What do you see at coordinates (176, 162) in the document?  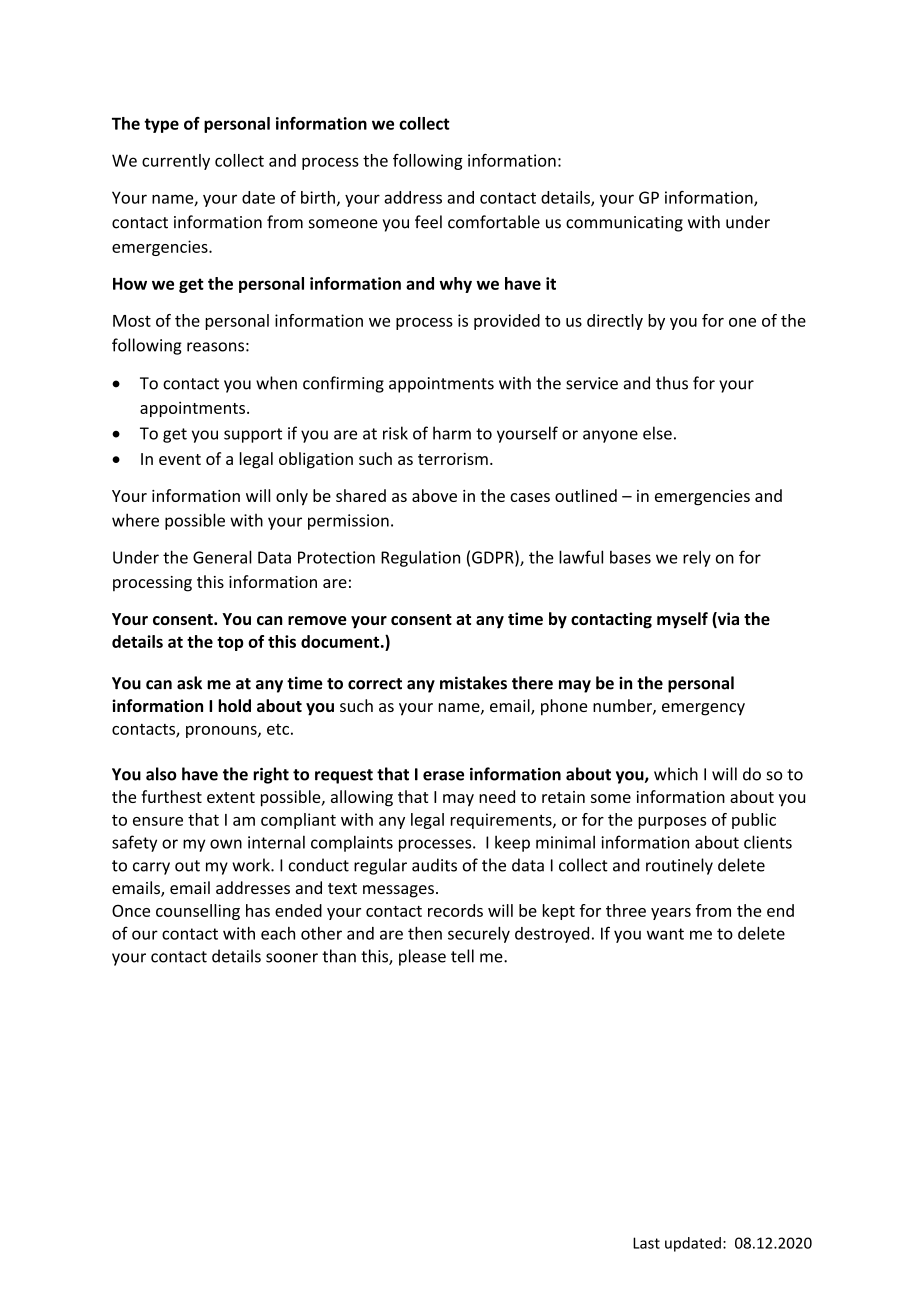 I see `currently` at bounding box center [176, 162].
